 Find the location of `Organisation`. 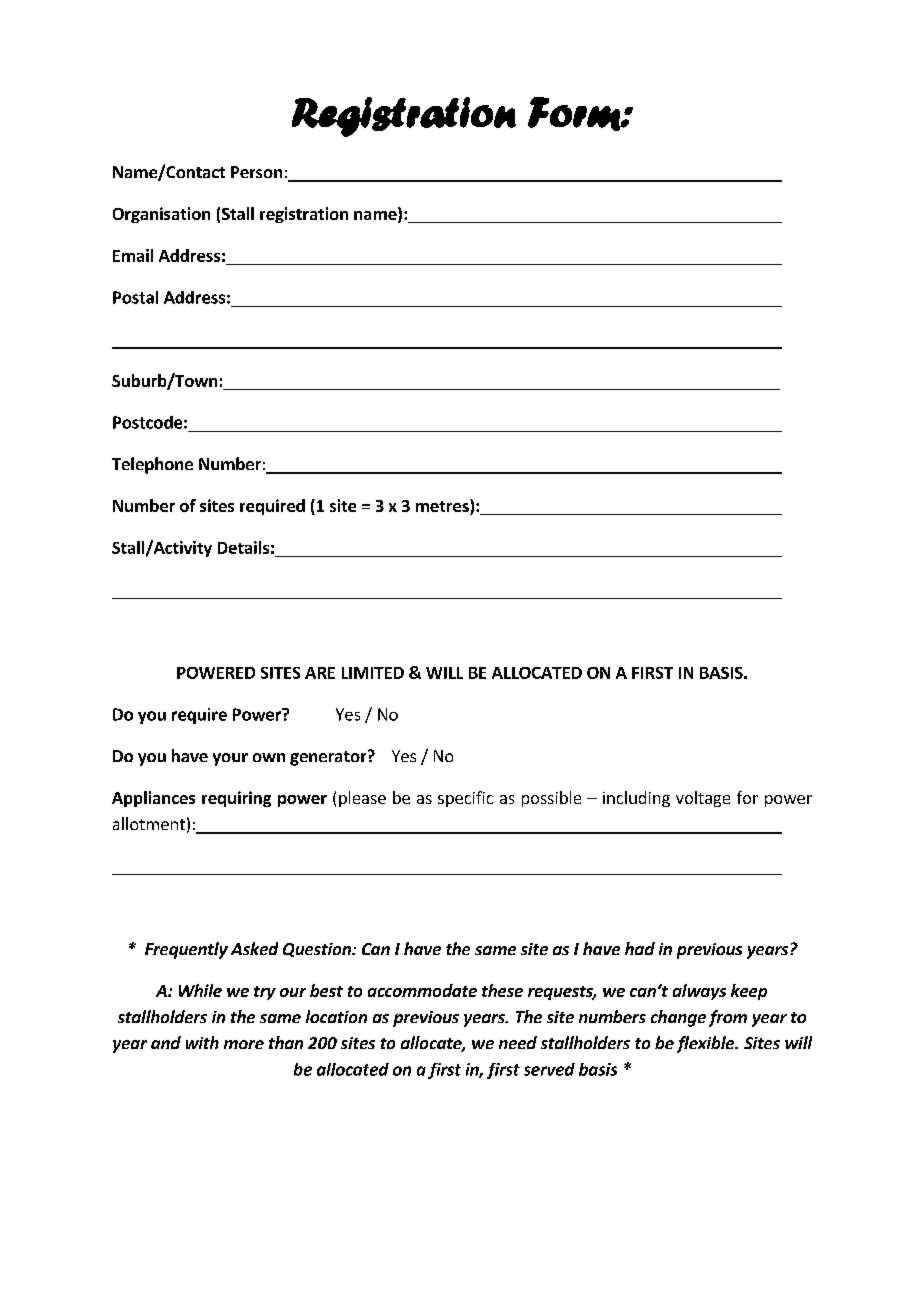

Organisation is located at coordinates (161, 215).
